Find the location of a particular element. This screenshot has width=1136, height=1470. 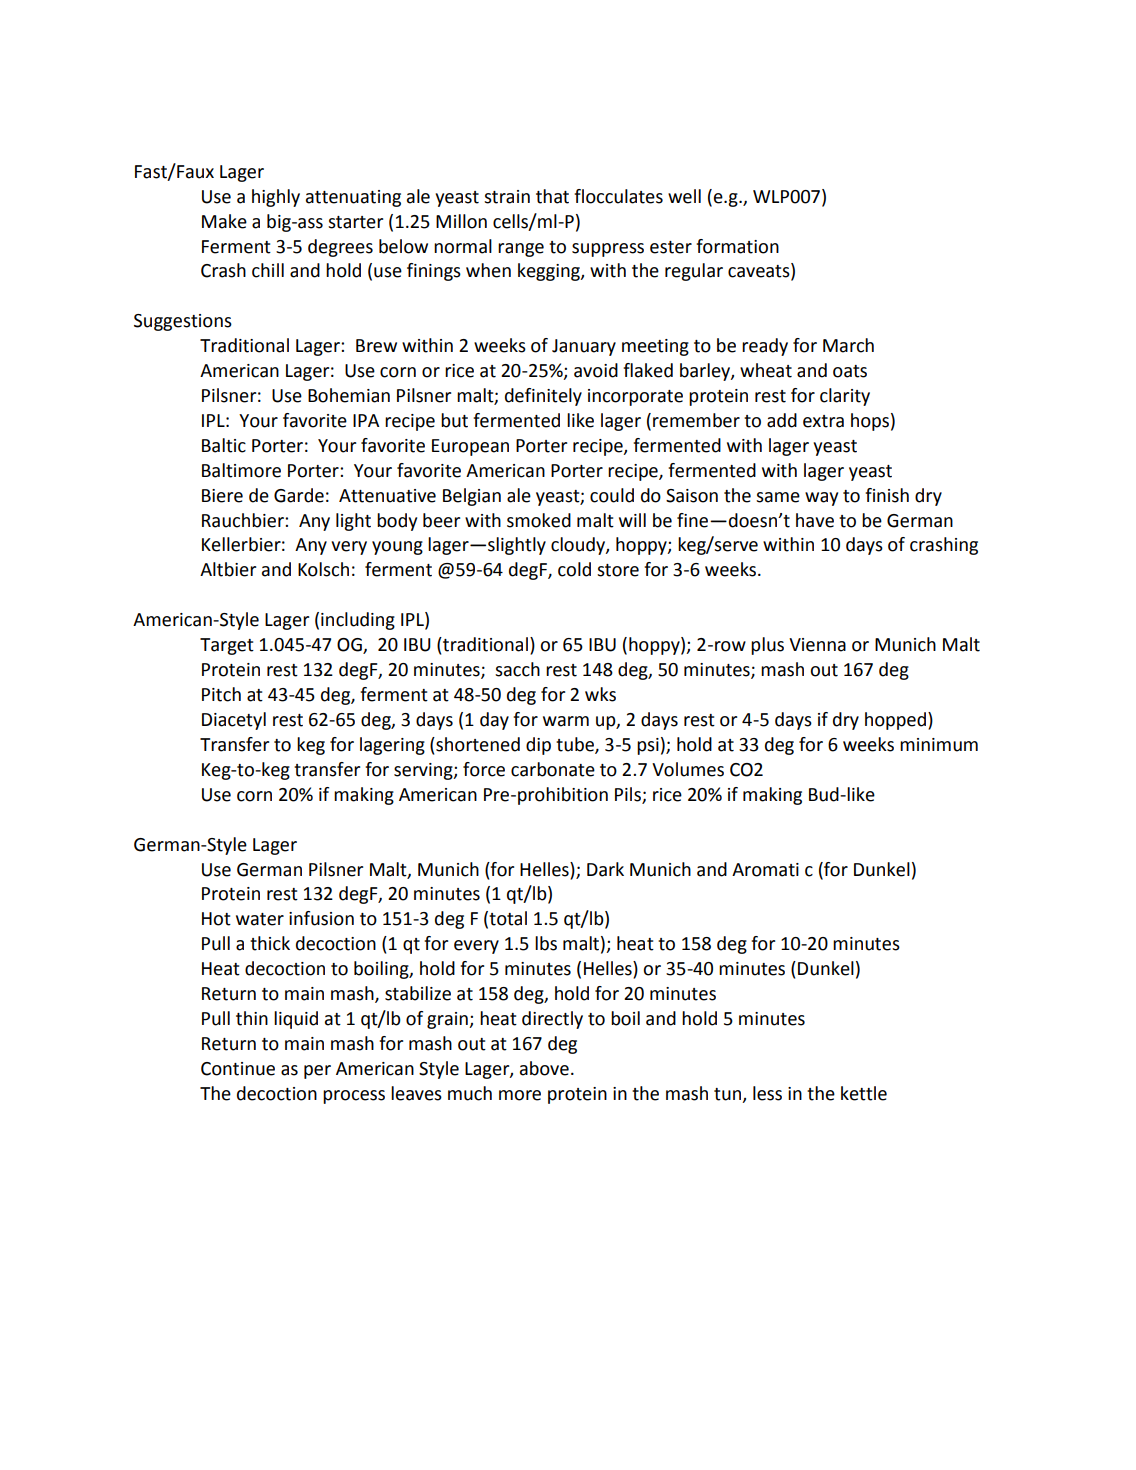

water is located at coordinates (260, 919).
